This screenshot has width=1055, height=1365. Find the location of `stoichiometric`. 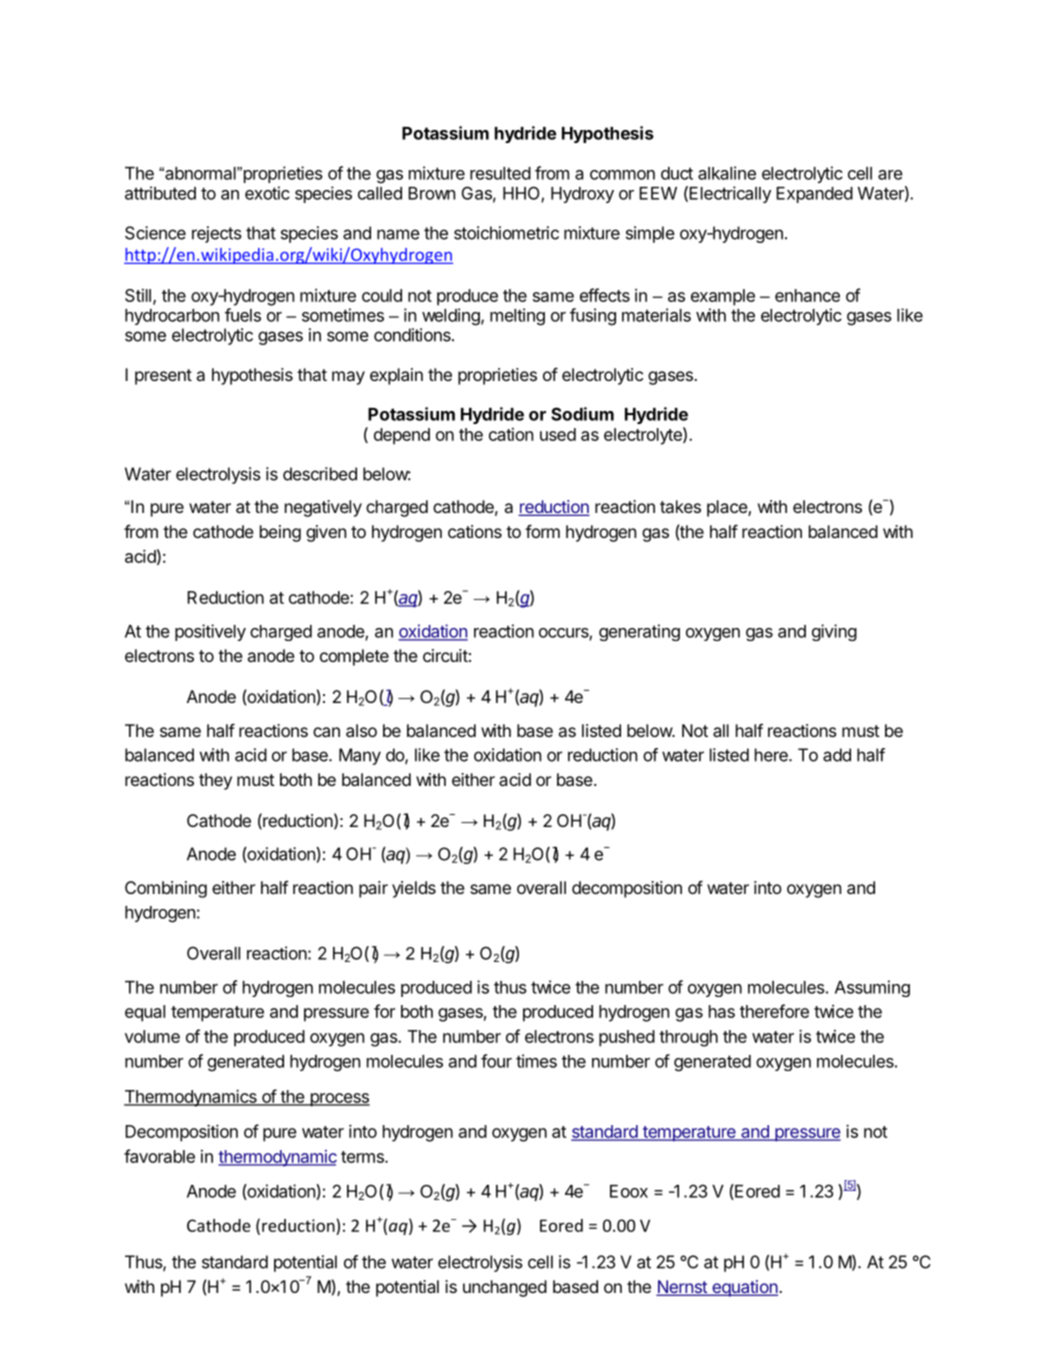

stoichiometric is located at coordinates (506, 233).
